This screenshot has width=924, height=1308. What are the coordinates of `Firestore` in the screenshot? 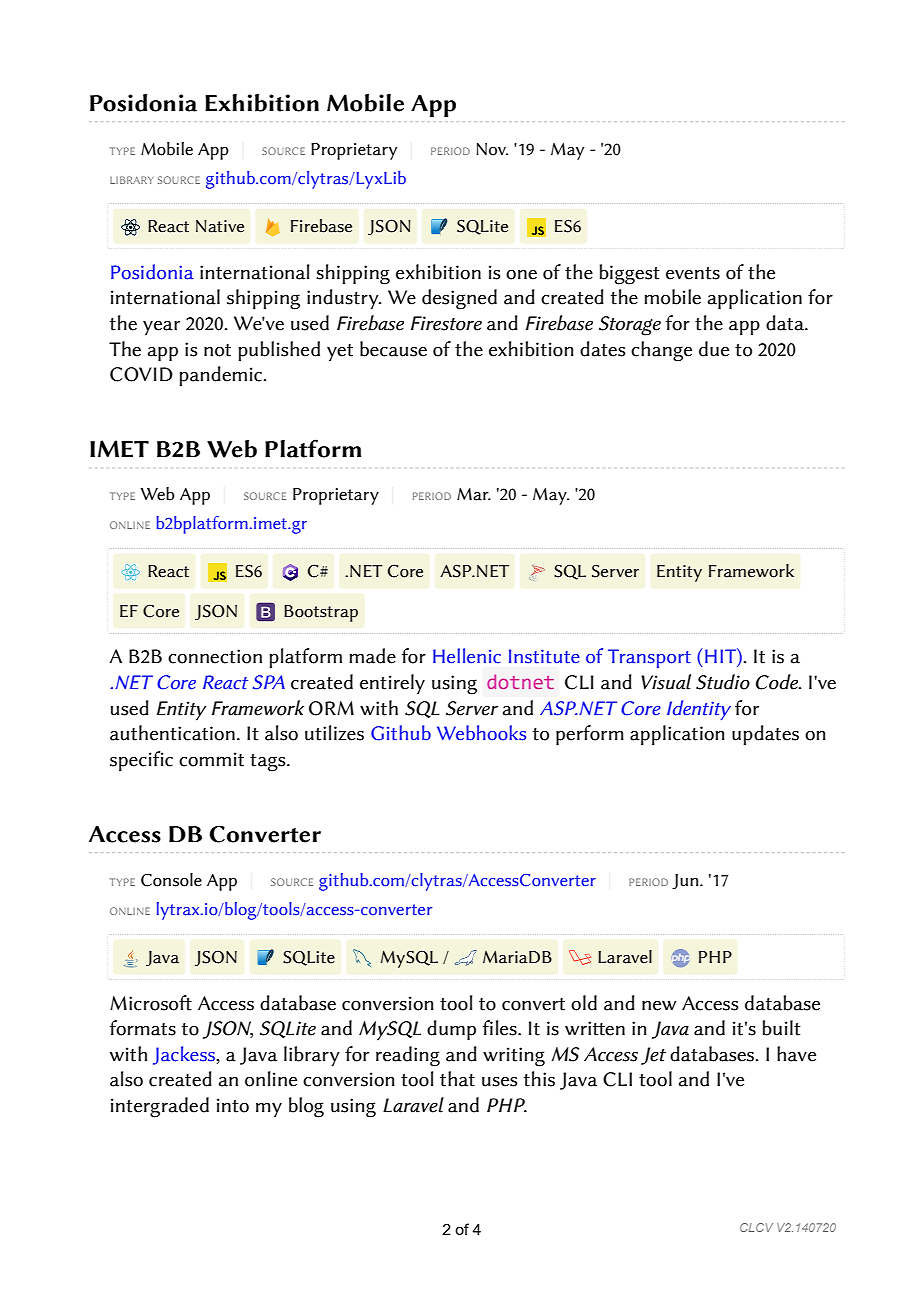 It's located at (446, 323).
